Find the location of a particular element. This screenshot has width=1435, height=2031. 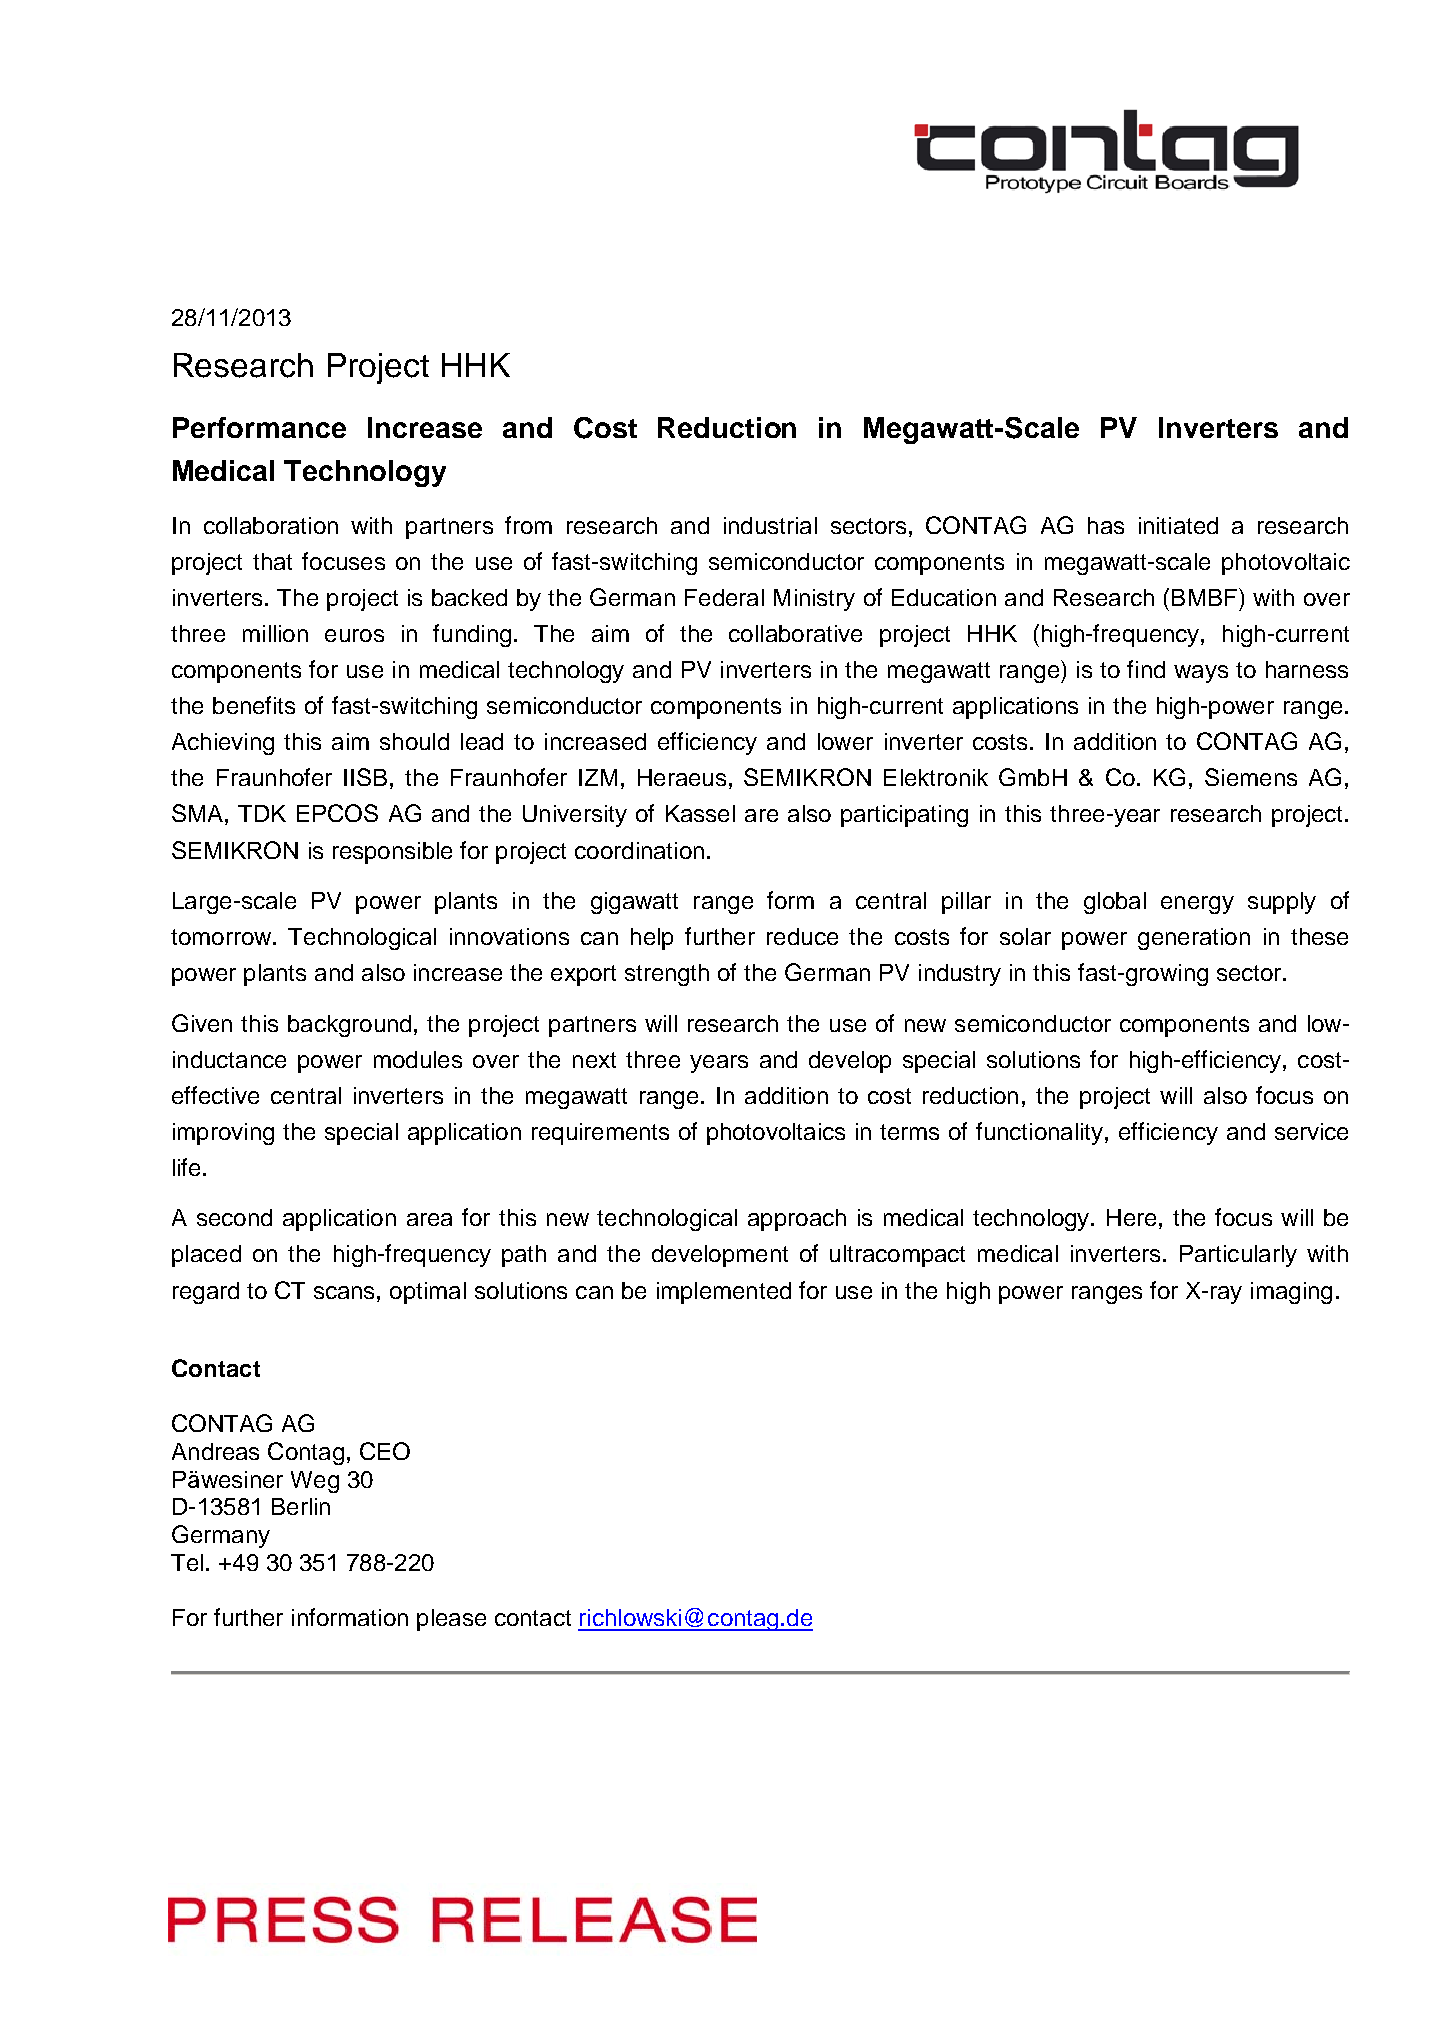

Kassel is located at coordinates (700, 813).
